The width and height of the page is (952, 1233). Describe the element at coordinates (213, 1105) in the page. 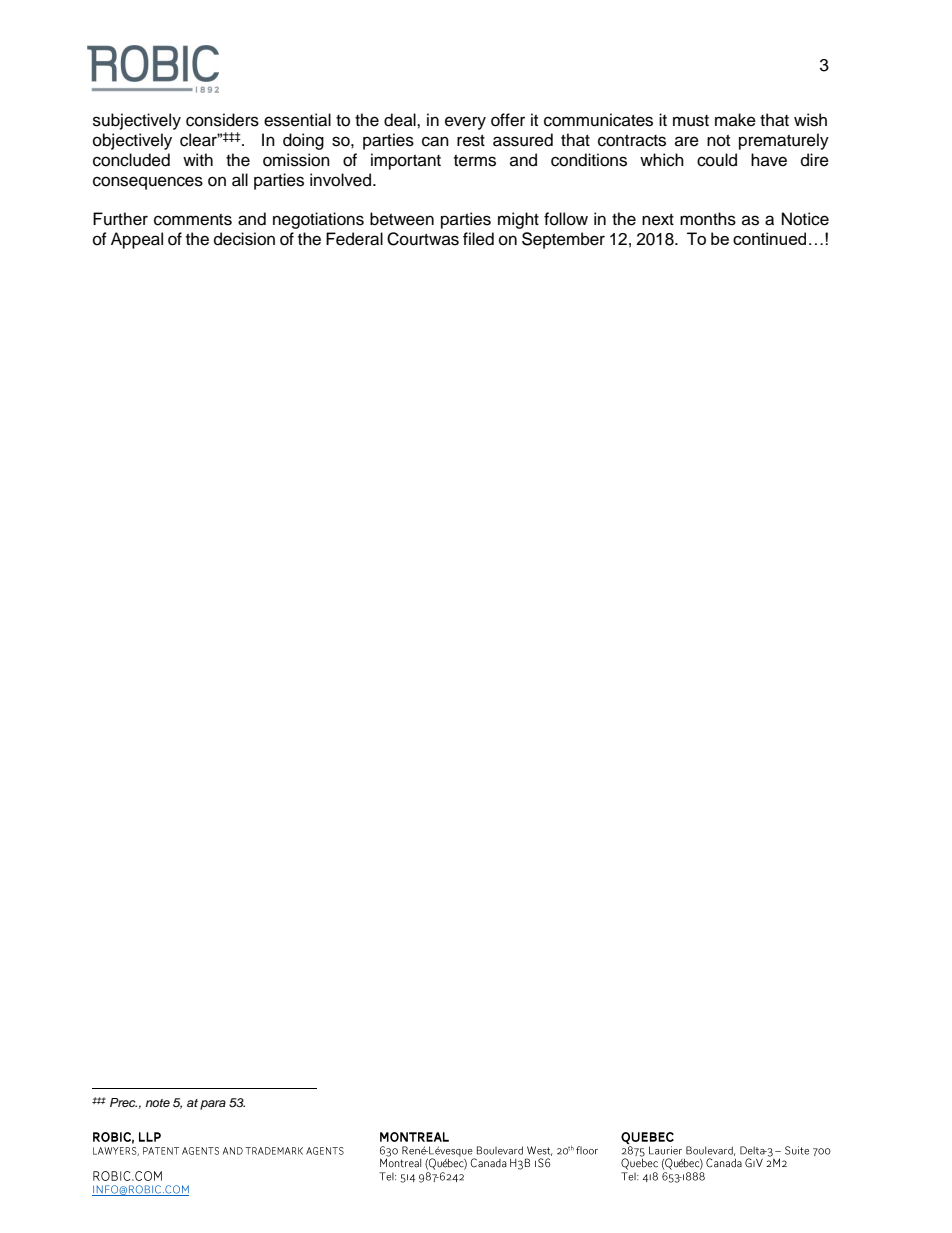

I see `para` at that location.
